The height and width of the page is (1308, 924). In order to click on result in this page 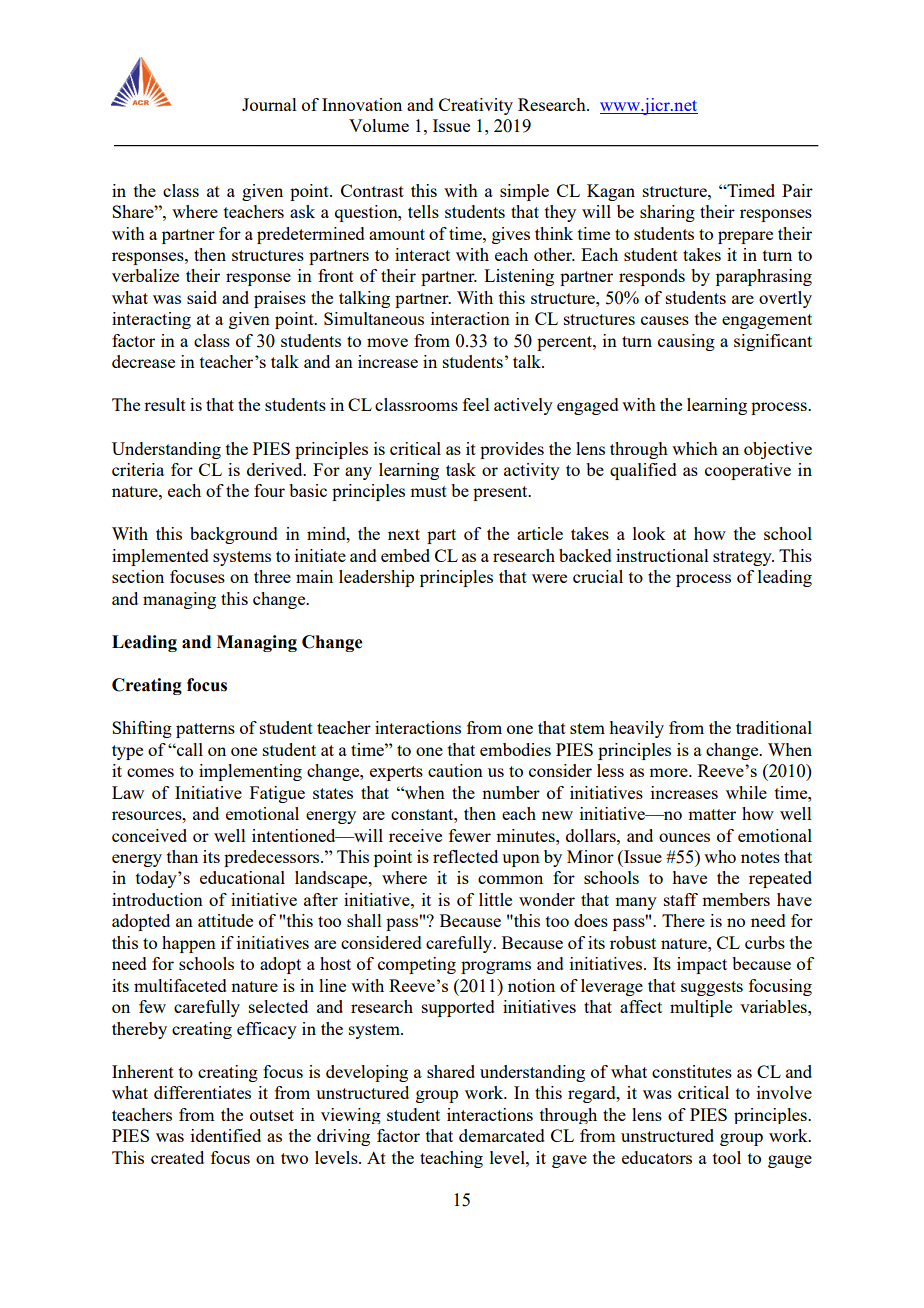, I will do `click(165, 404)`.
